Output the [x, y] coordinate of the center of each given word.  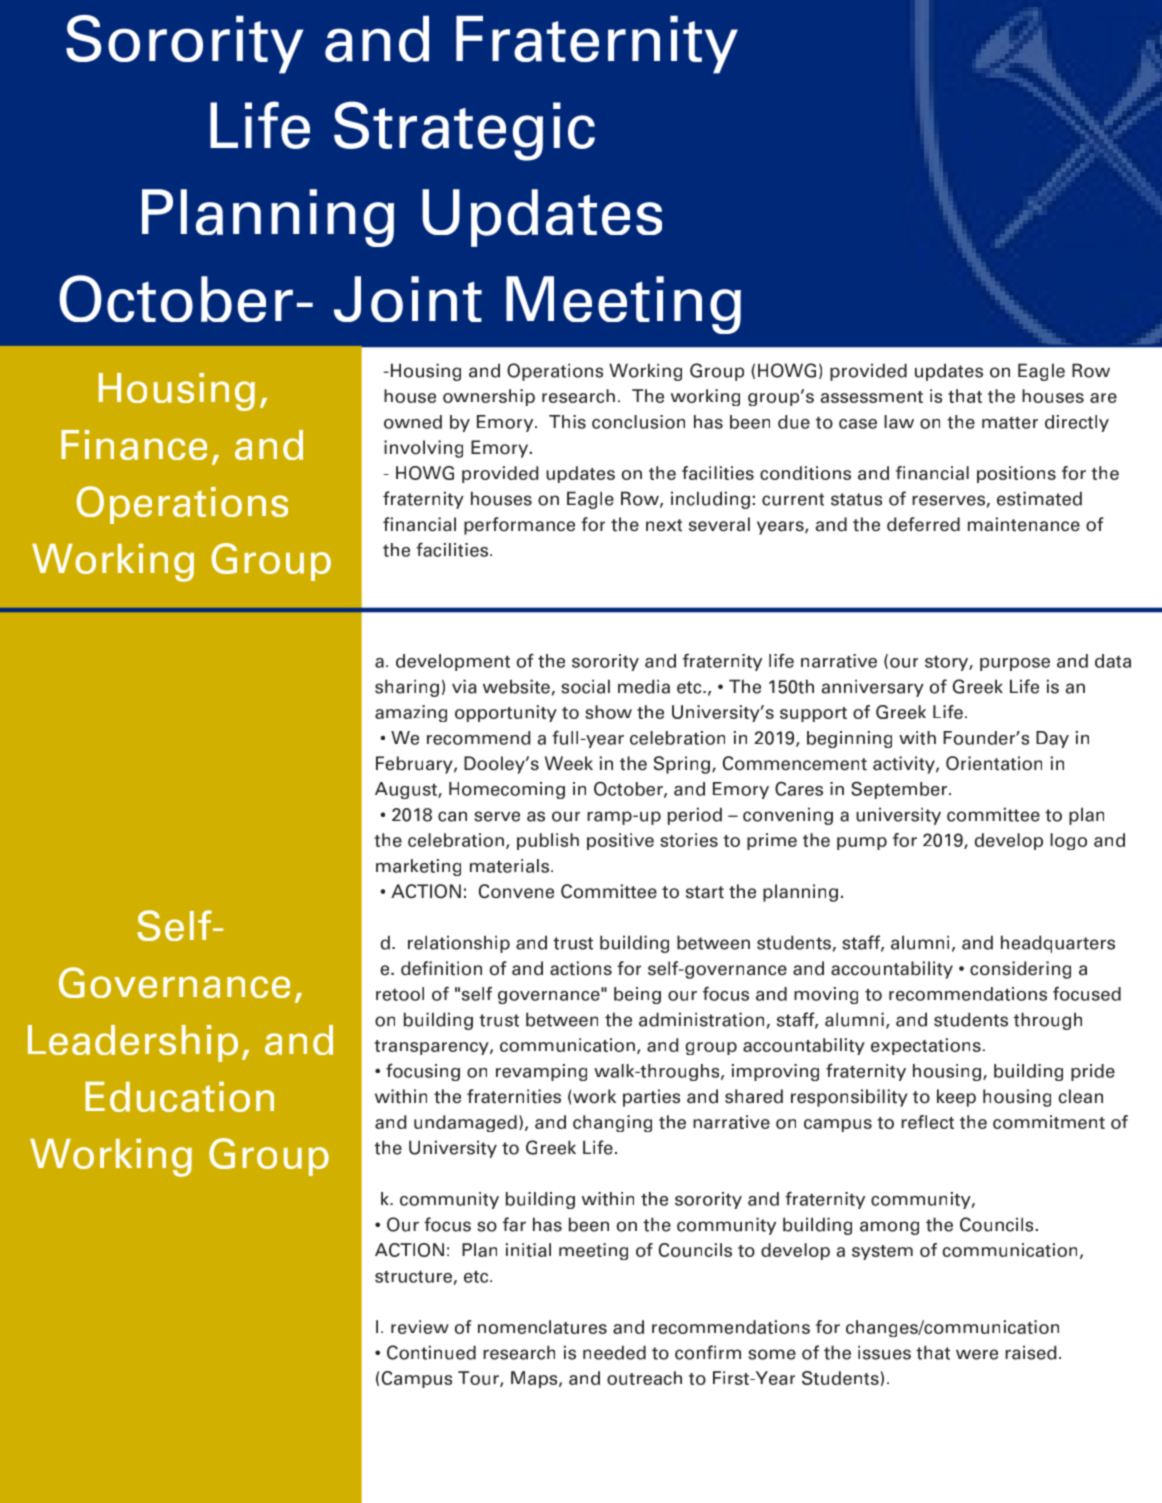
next [664, 525]
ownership [489, 397]
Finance [134, 445]
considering [1020, 970]
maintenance [1024, 524]
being [637, 995]
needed [614, 1352]
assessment [871, 397]
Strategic [464, 131]
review [420, 1327]
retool [400, 994]
